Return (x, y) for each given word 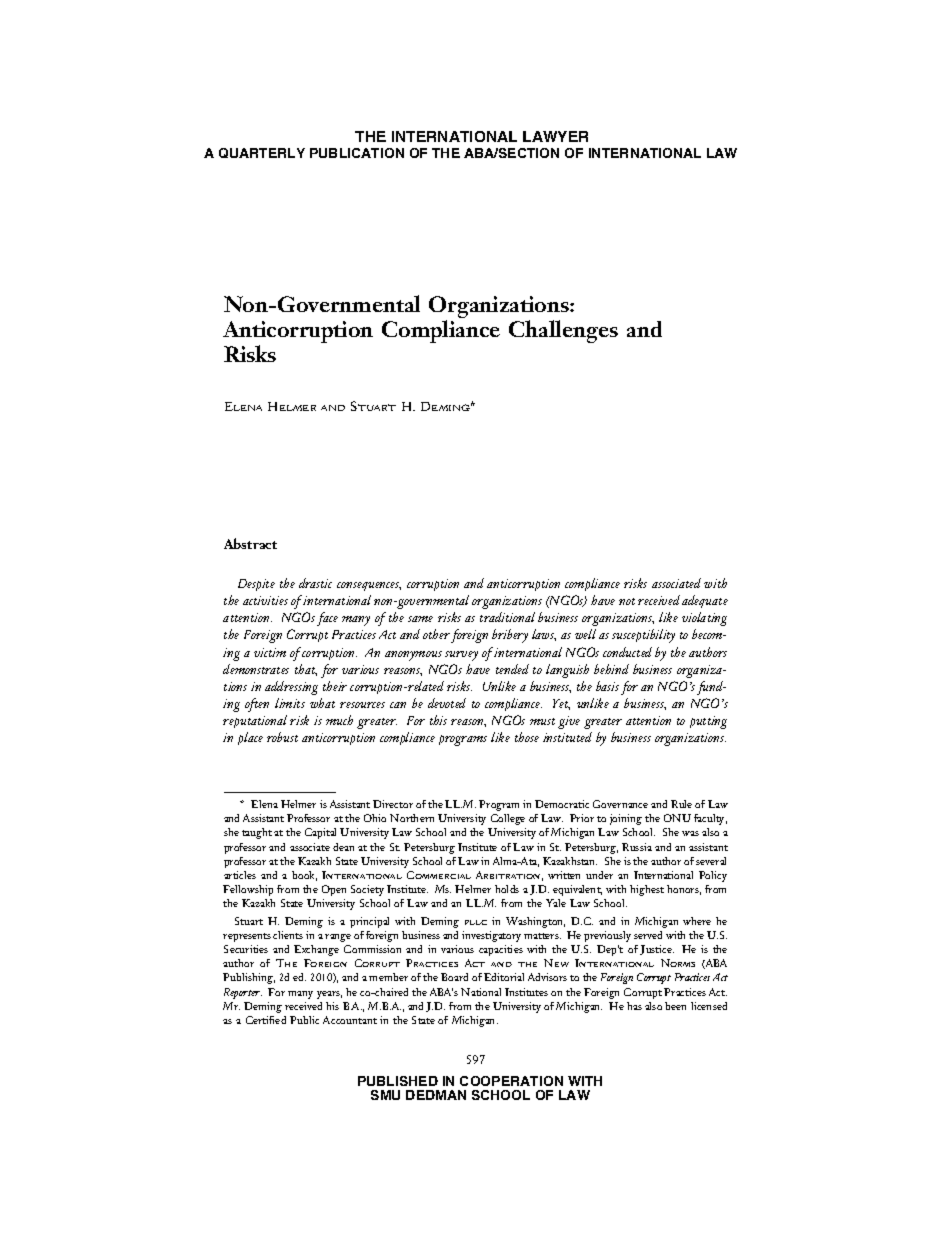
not (627, 601)
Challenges (563, 331)
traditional (507, 617)
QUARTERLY (262, 153)
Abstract (250, 543)
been (675, 1006)
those (527, 737)
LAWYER (555, 136)
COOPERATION (511, 1081)
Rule (681, 804)
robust (282, 737)
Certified (266, 1020)
